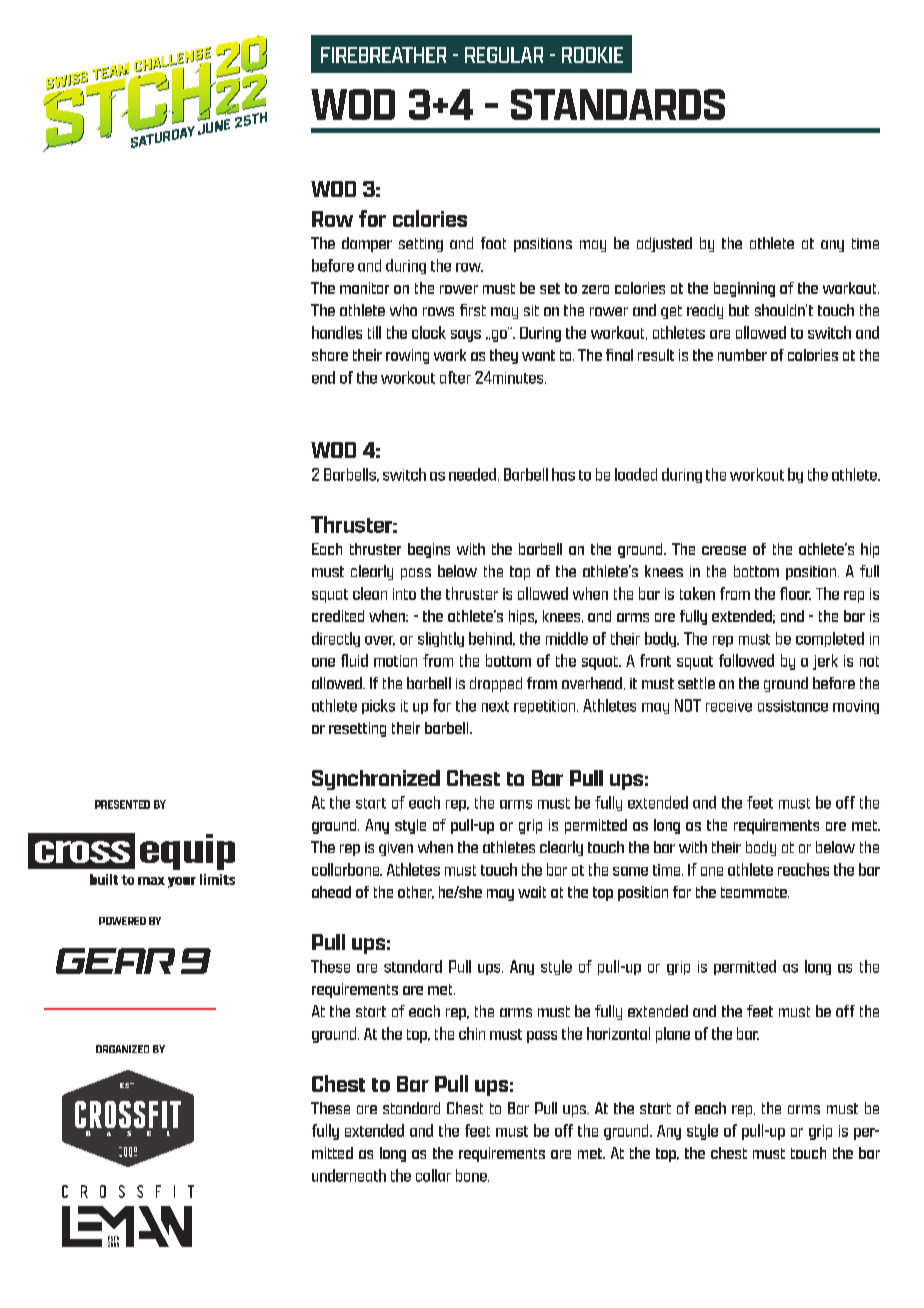 The width and height of the image is (924, 1308). I want to click on underneath, so click(349, 1175).
